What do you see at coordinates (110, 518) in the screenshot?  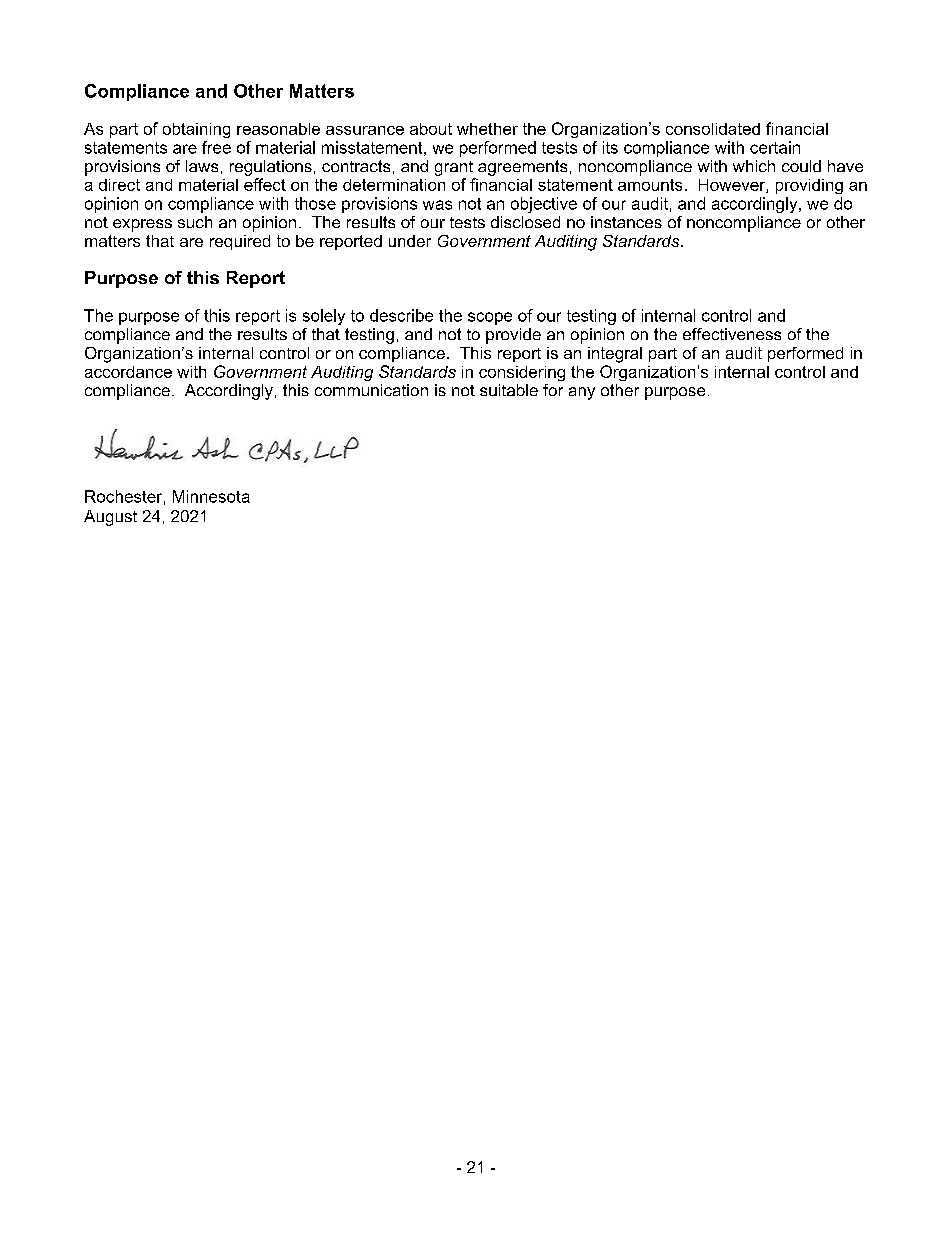 I see `August` at bounding box center [110, 518].
